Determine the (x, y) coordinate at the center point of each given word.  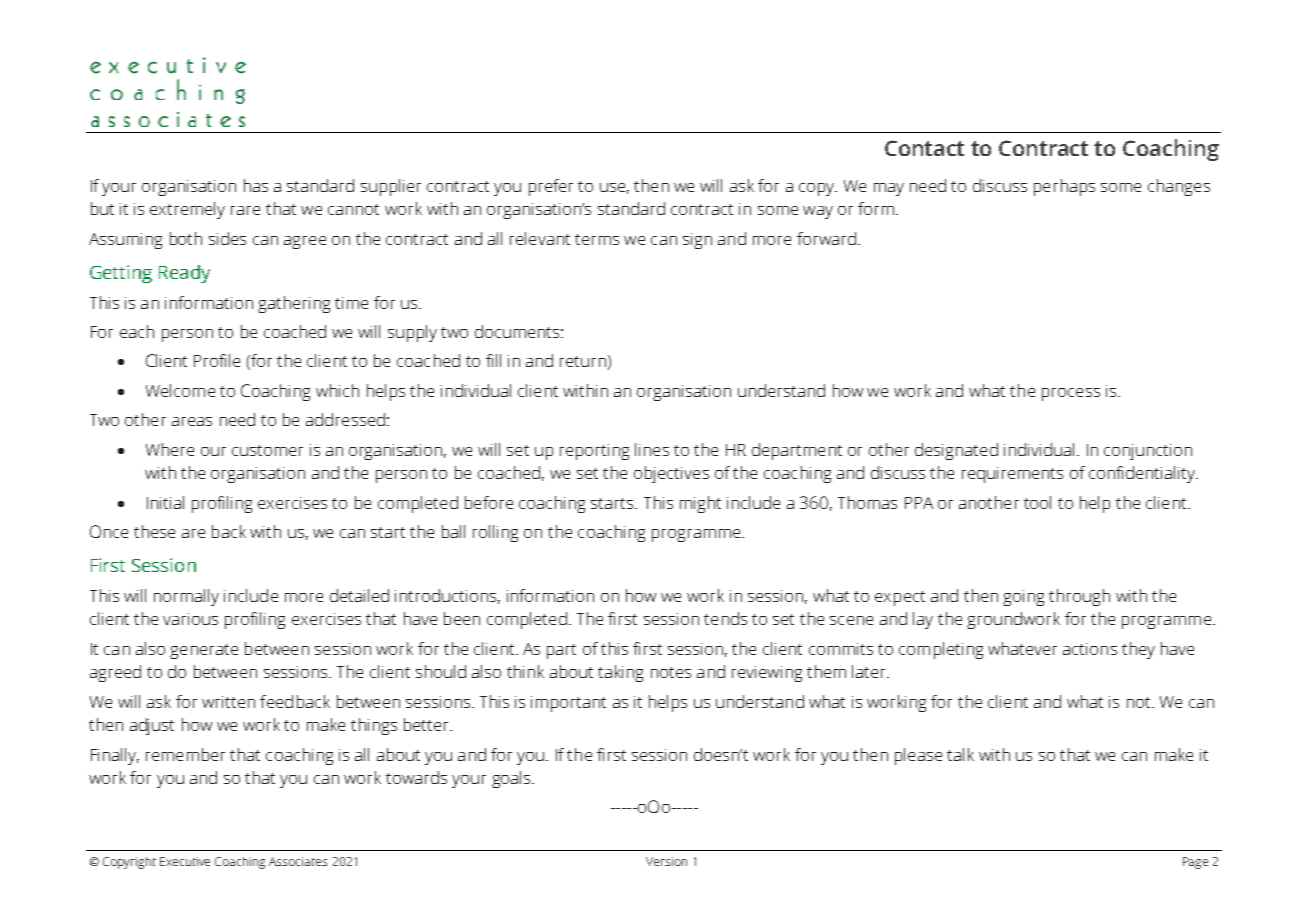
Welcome (180, 390)
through (1079, 597)
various (190, 619)
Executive (185, 861)
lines (652, 449)
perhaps (1064, 187)
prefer (551, 187)
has (256, 185)
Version (666, 861)
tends (725, 618)
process (1071, 394)
